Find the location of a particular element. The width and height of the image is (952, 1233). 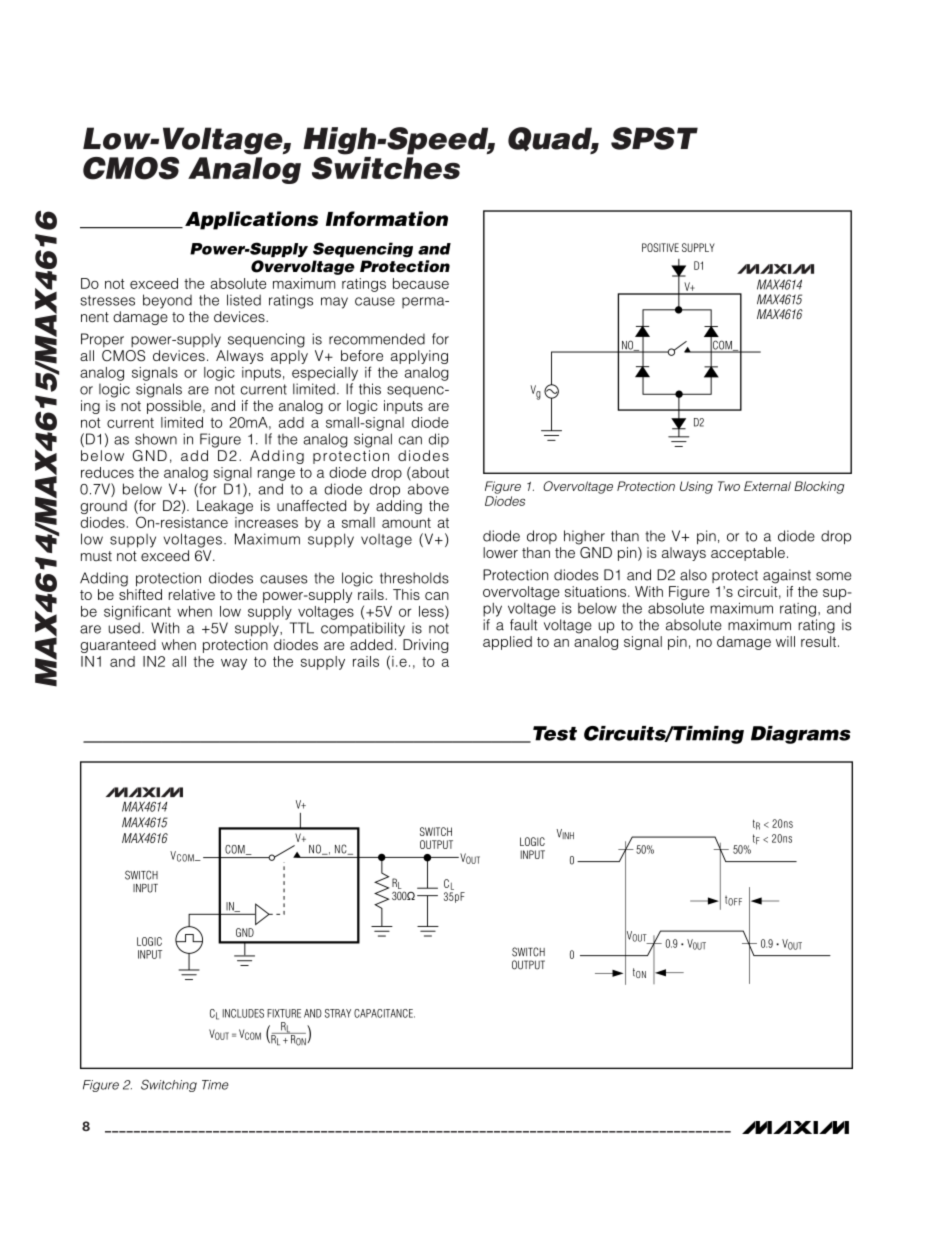

INCLUDES is located at coordinates (243, 1013).
